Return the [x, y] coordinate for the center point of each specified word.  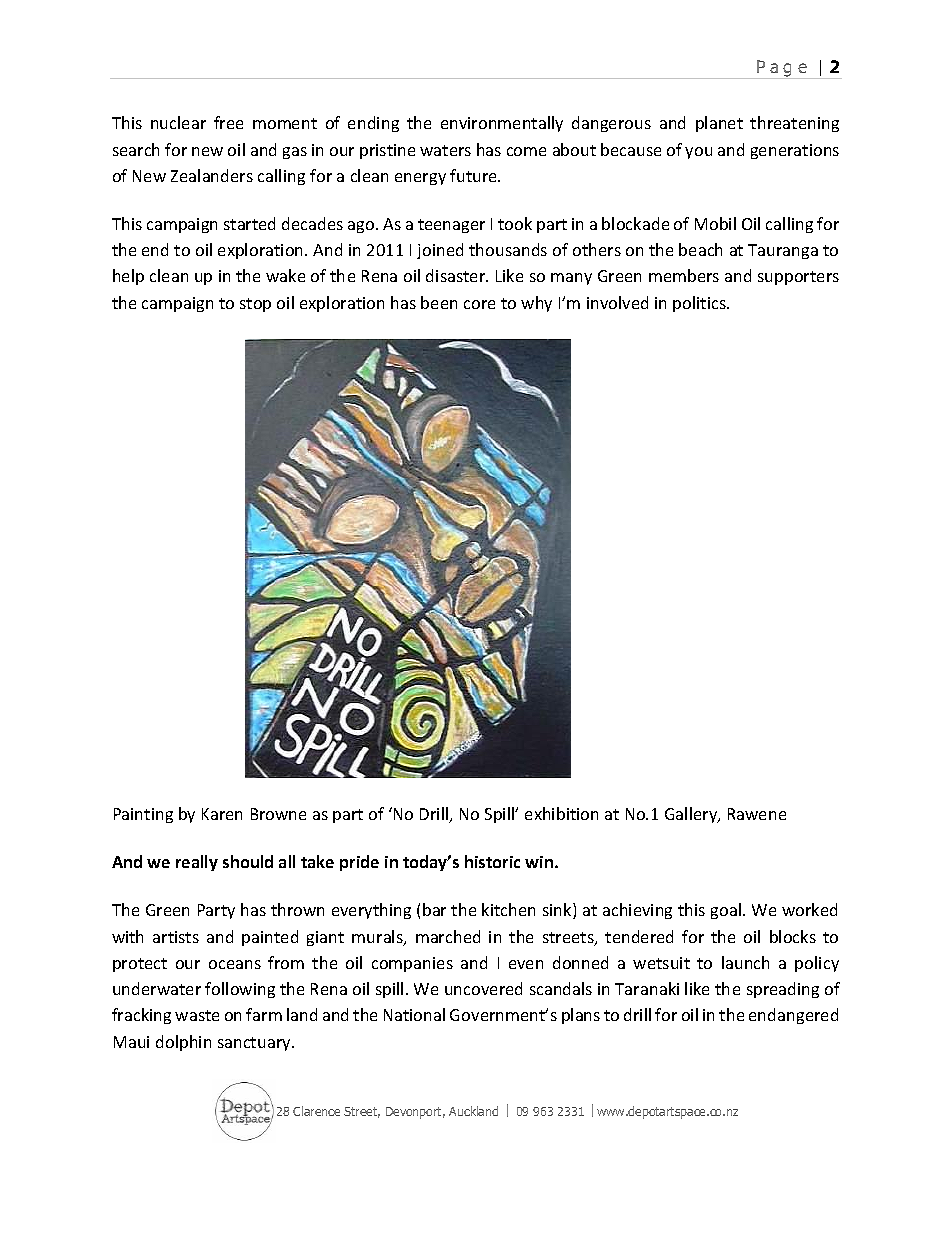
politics [700, 304]
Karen [222, 814]
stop [255, 305]
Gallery [692, 815]
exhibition [561, 813]
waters [445, 150]
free [228, 122]
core [479, 304]
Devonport [415, 1113]
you [698, 153]
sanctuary [255, 1044]
